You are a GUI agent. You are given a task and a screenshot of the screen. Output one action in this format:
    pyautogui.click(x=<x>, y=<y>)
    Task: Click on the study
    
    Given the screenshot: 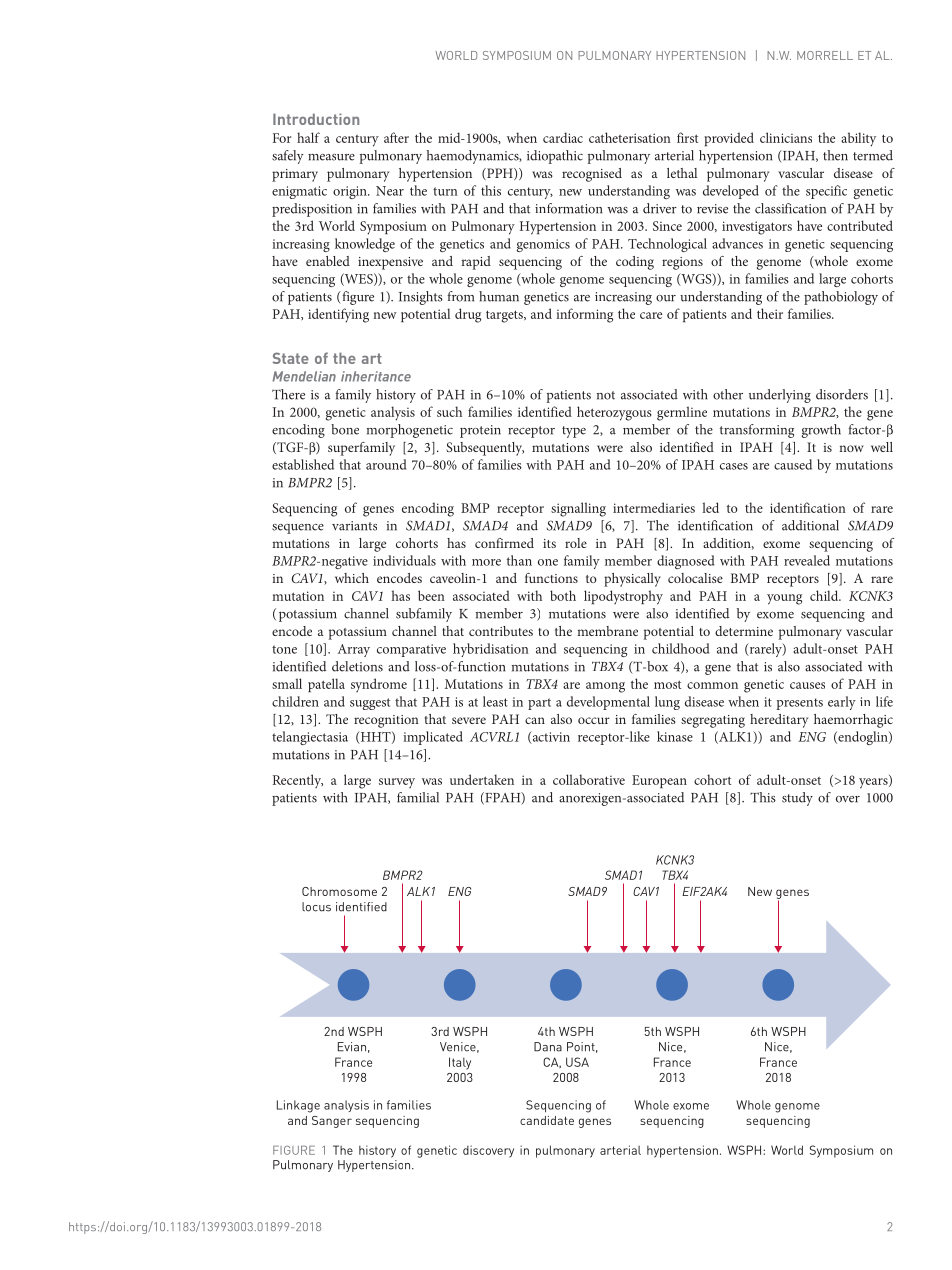 What is the action you would take?
    pyautogui.click(x=797, y=799)
